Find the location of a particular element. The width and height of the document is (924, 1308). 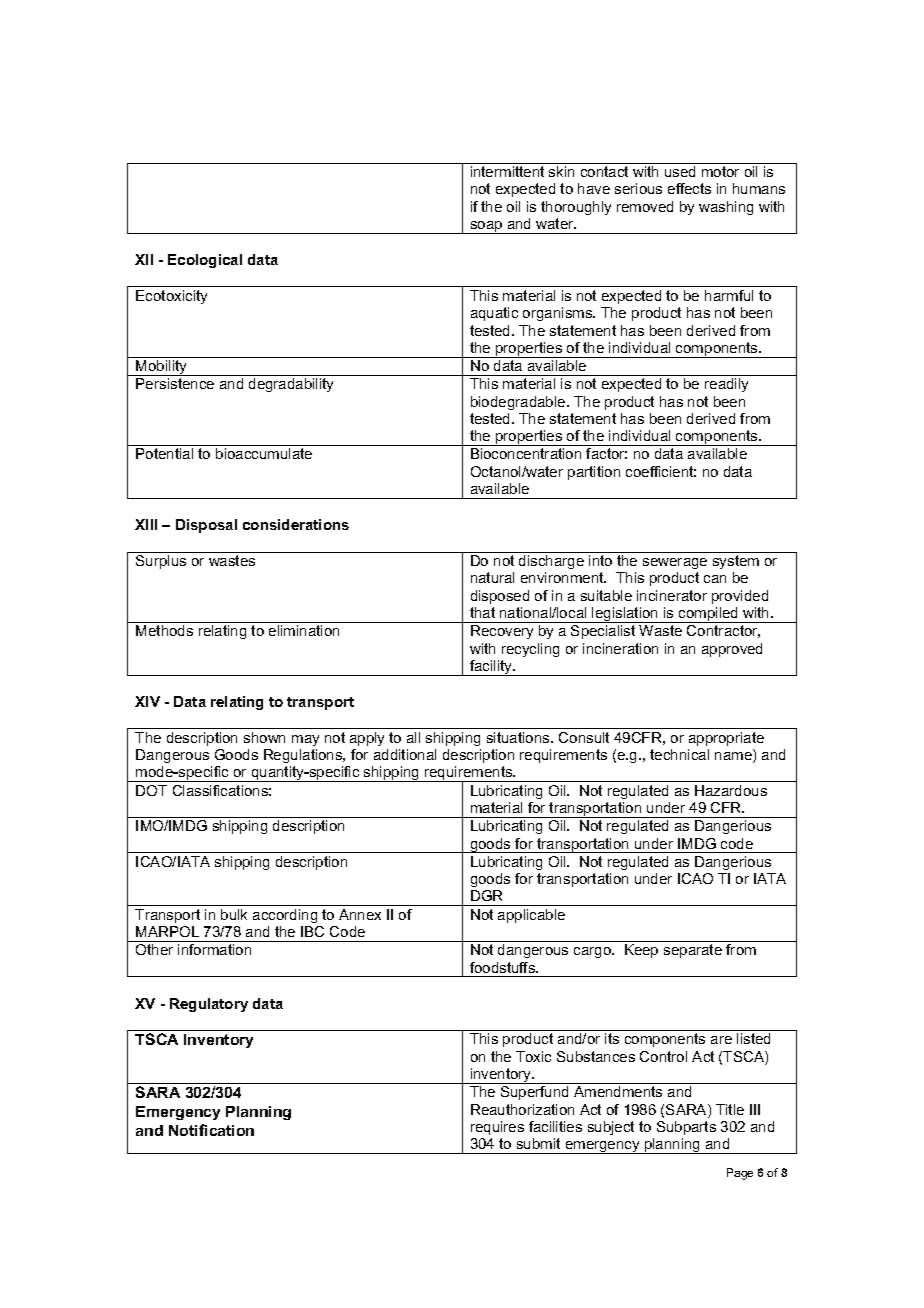

Disposal is located at coordinates (206, 526).
